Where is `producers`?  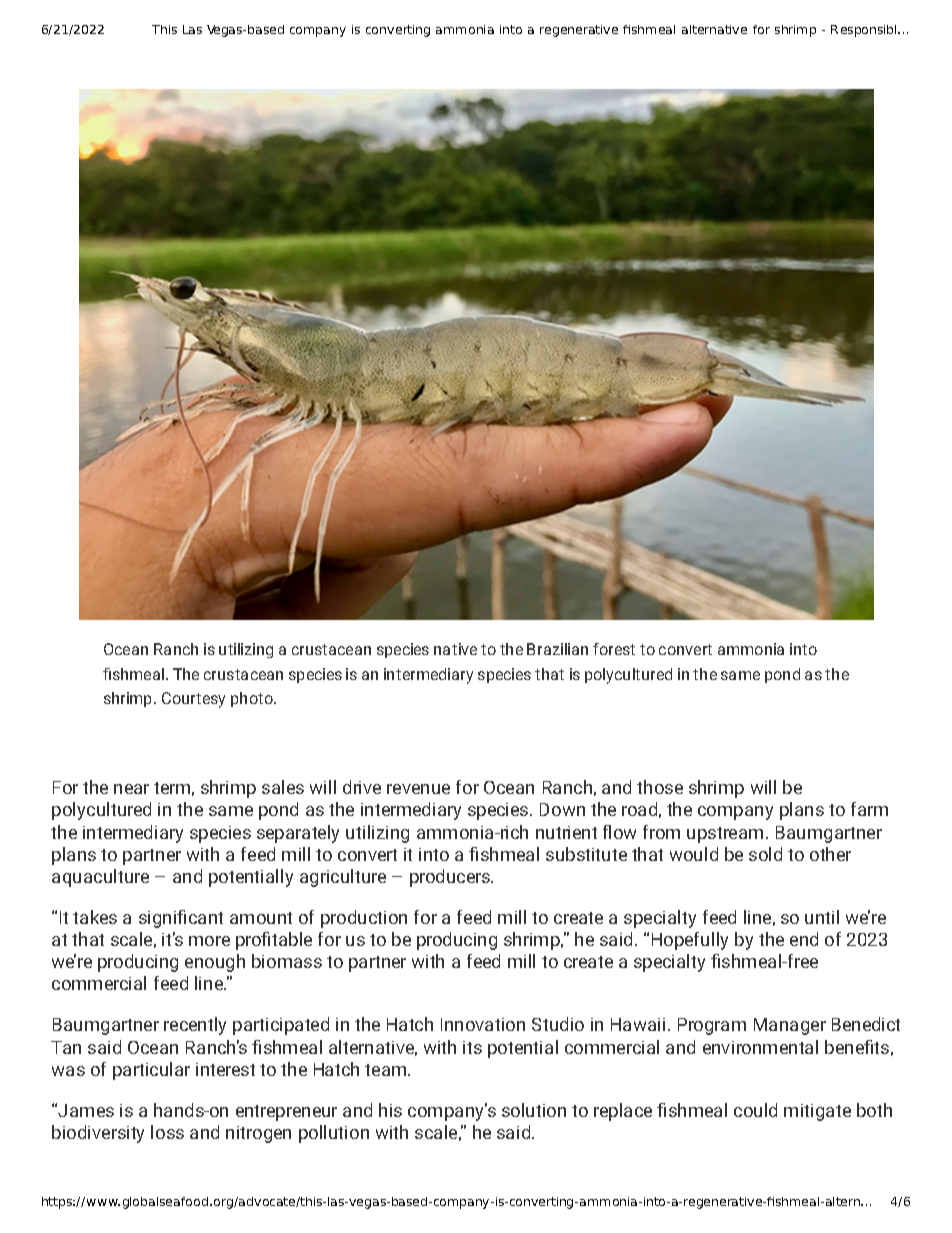
producers is located at coordinates (451, 878).
